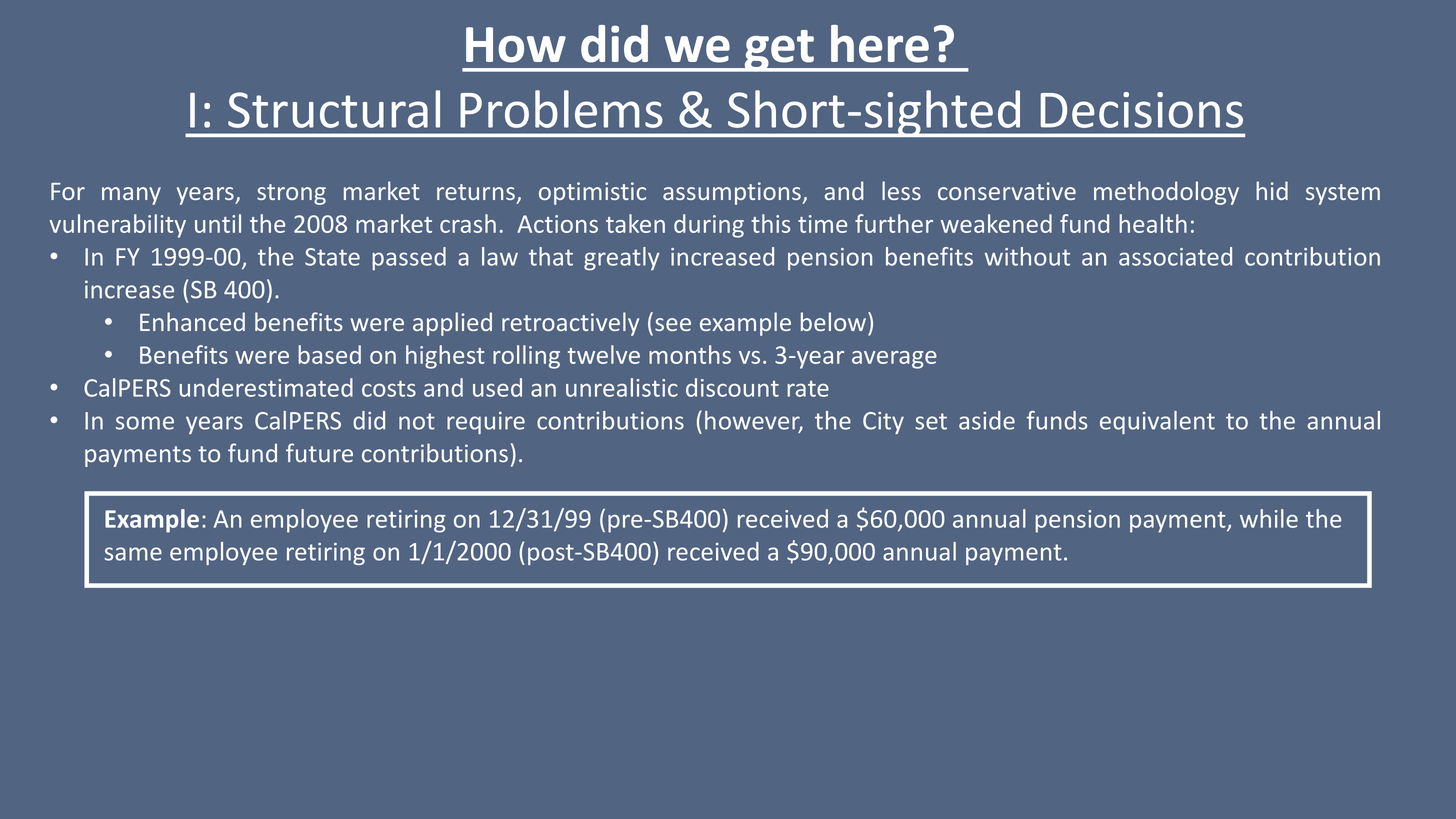  Describe the element at coordinates (1269, 518) in the screenshot. I see `while` at that location.
